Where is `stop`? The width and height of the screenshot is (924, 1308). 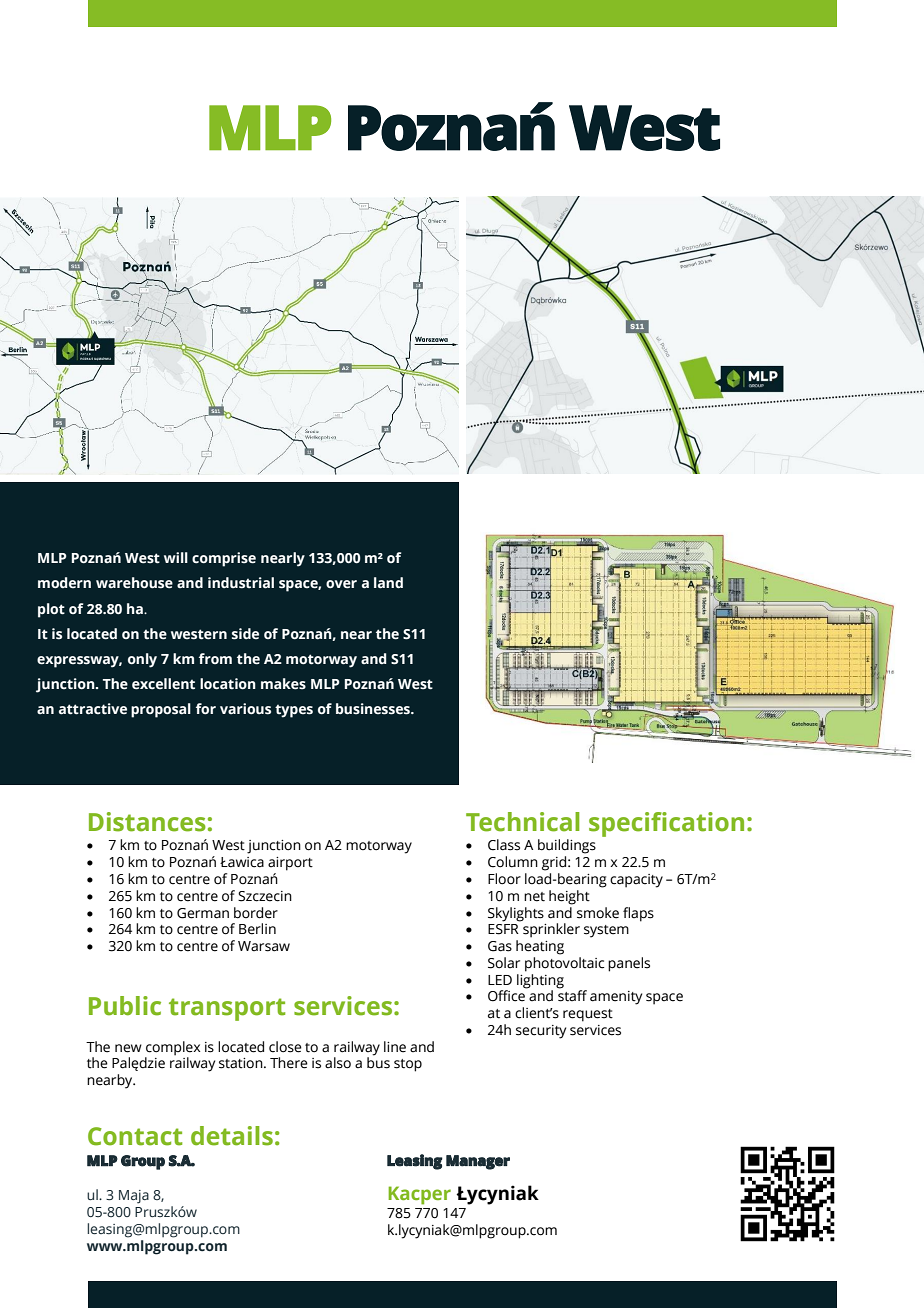
stop is located at coordinates (408, 1065).
